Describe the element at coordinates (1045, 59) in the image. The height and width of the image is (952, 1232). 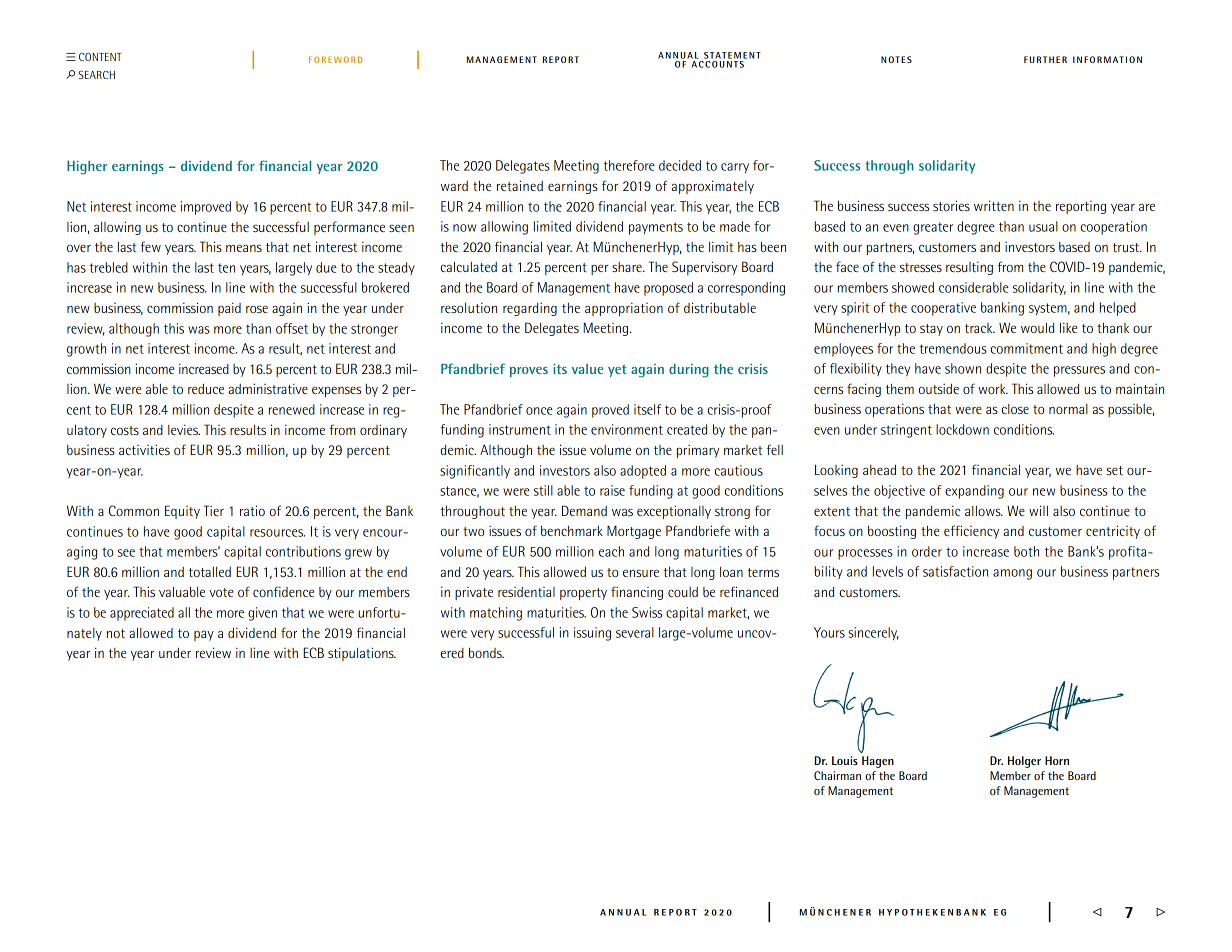
I see `FURTHER` at that location.
